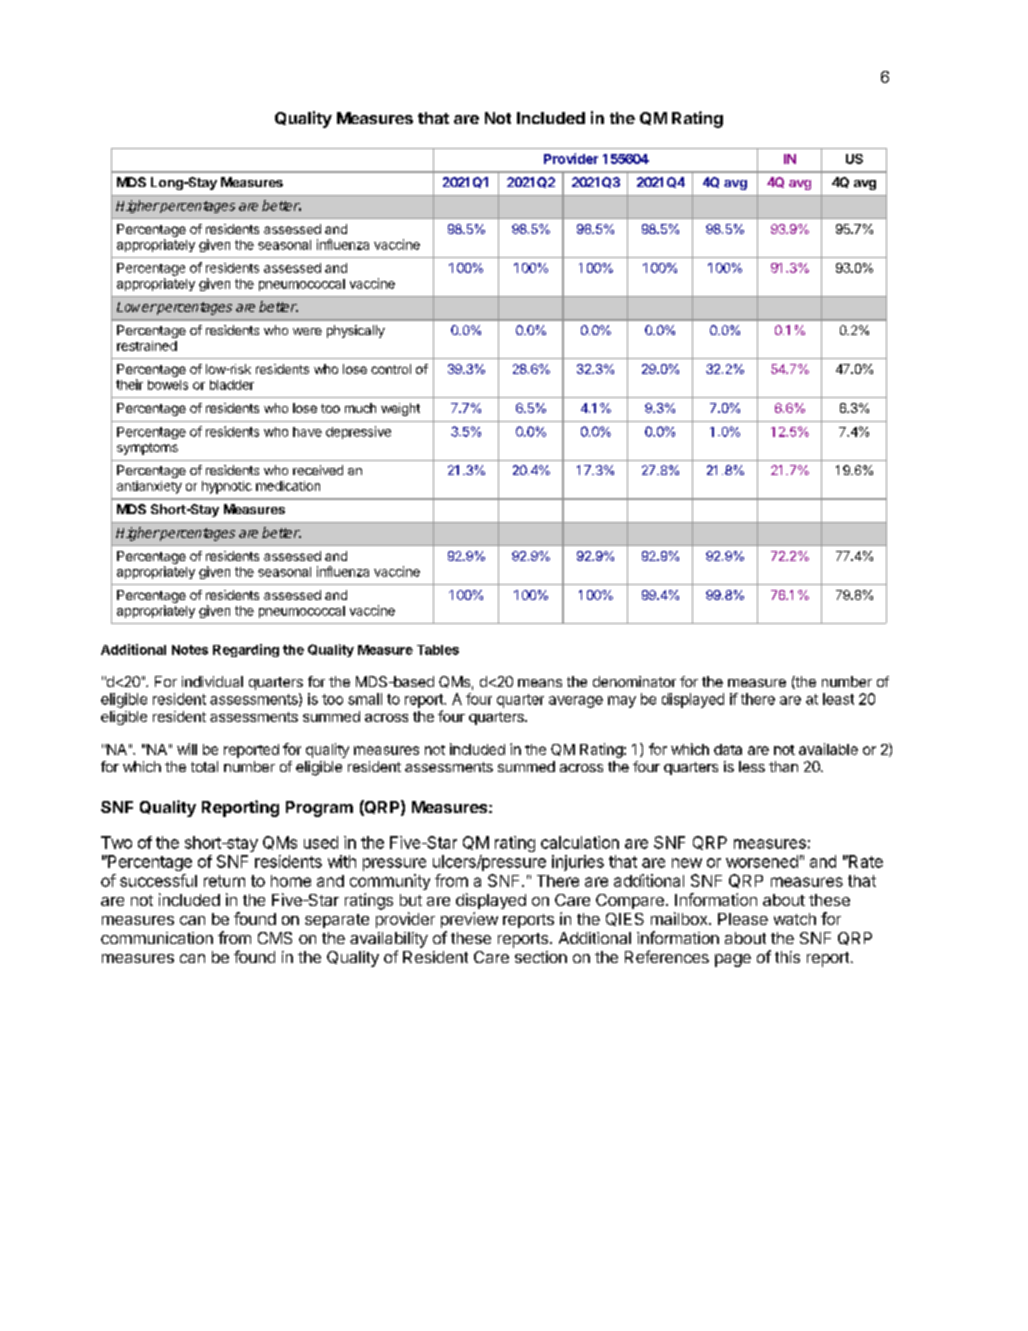 The width and height of the screenshot is (1028, 1331). Describe the element at coordinates (356, 331) in the screenshot. I see `physically` at that location.
